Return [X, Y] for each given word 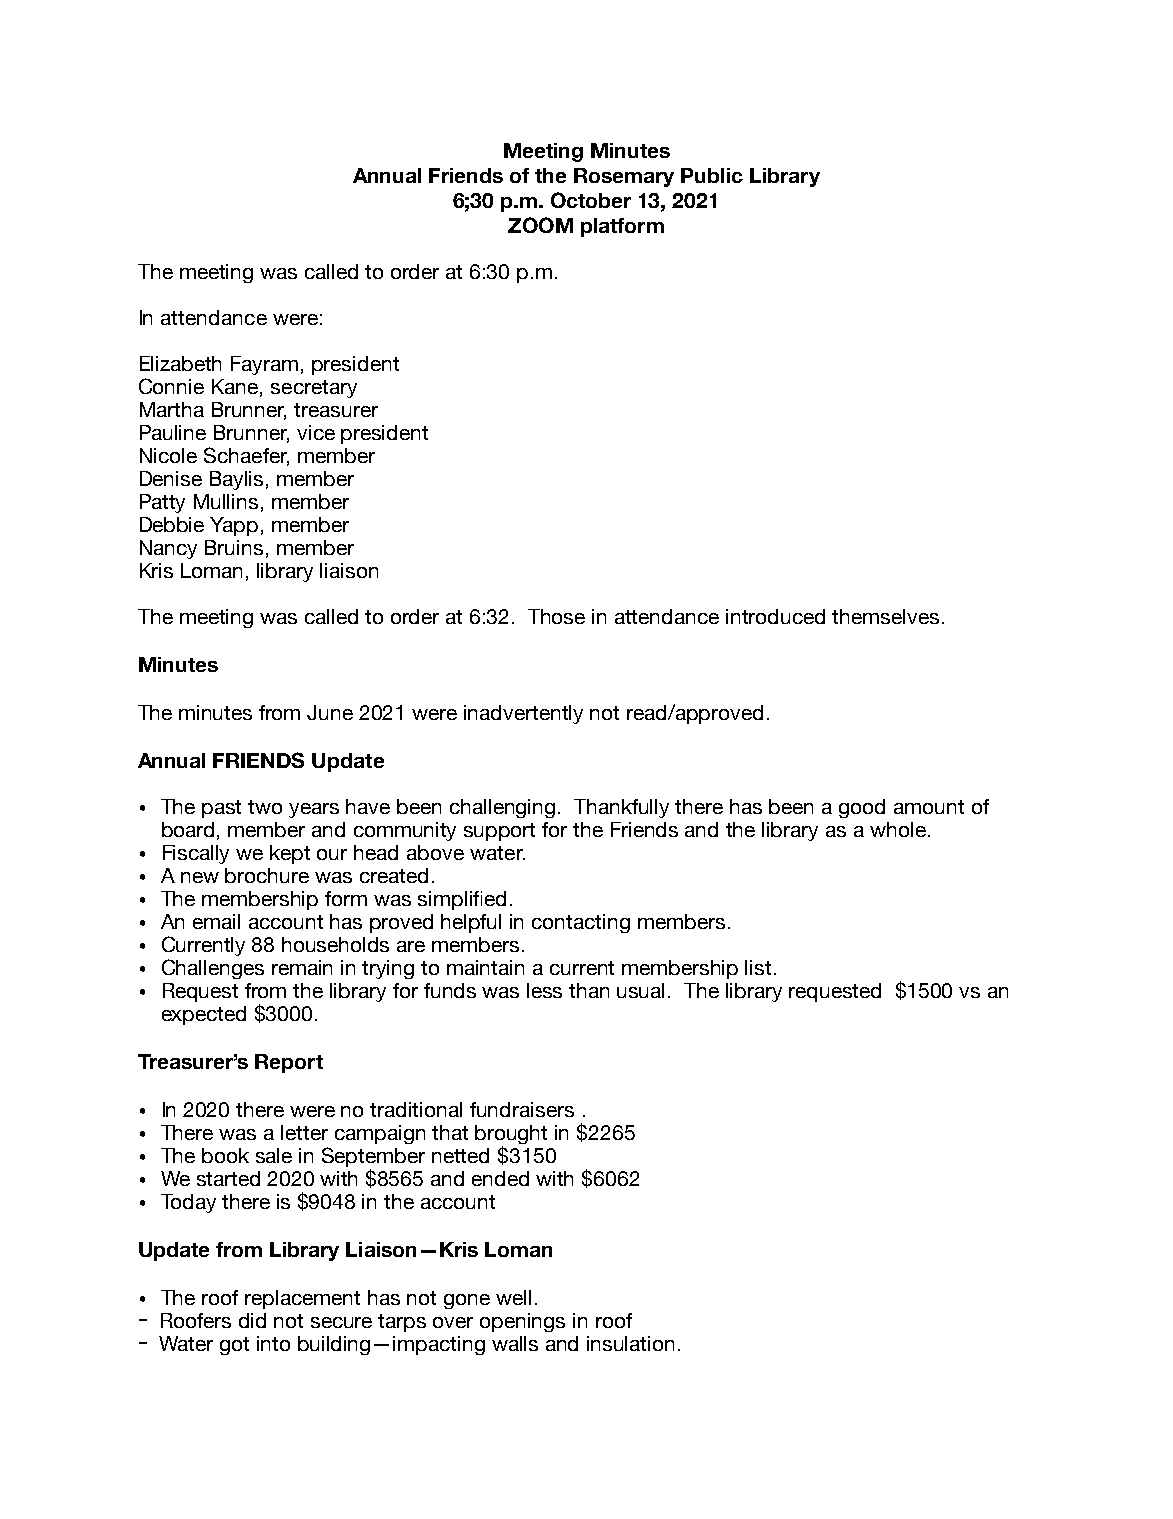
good [862, 808]
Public [712, 175]
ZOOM [540, 225]
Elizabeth [180, 363]
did [252, 1320]
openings [522, 1322]
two [265, 807]
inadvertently [523, 714]
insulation [630, 1343]
